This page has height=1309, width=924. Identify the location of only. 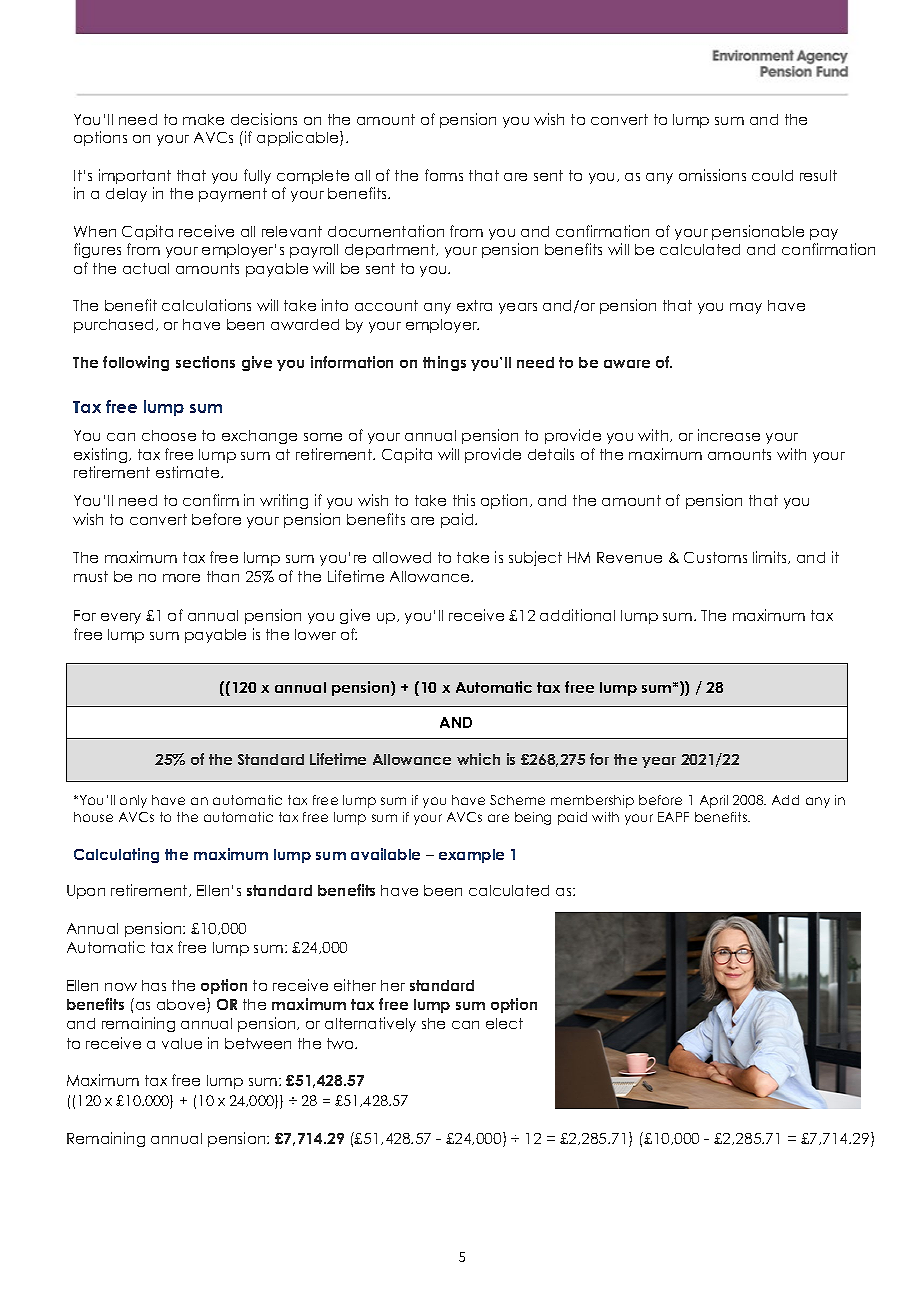
(133, 801).
